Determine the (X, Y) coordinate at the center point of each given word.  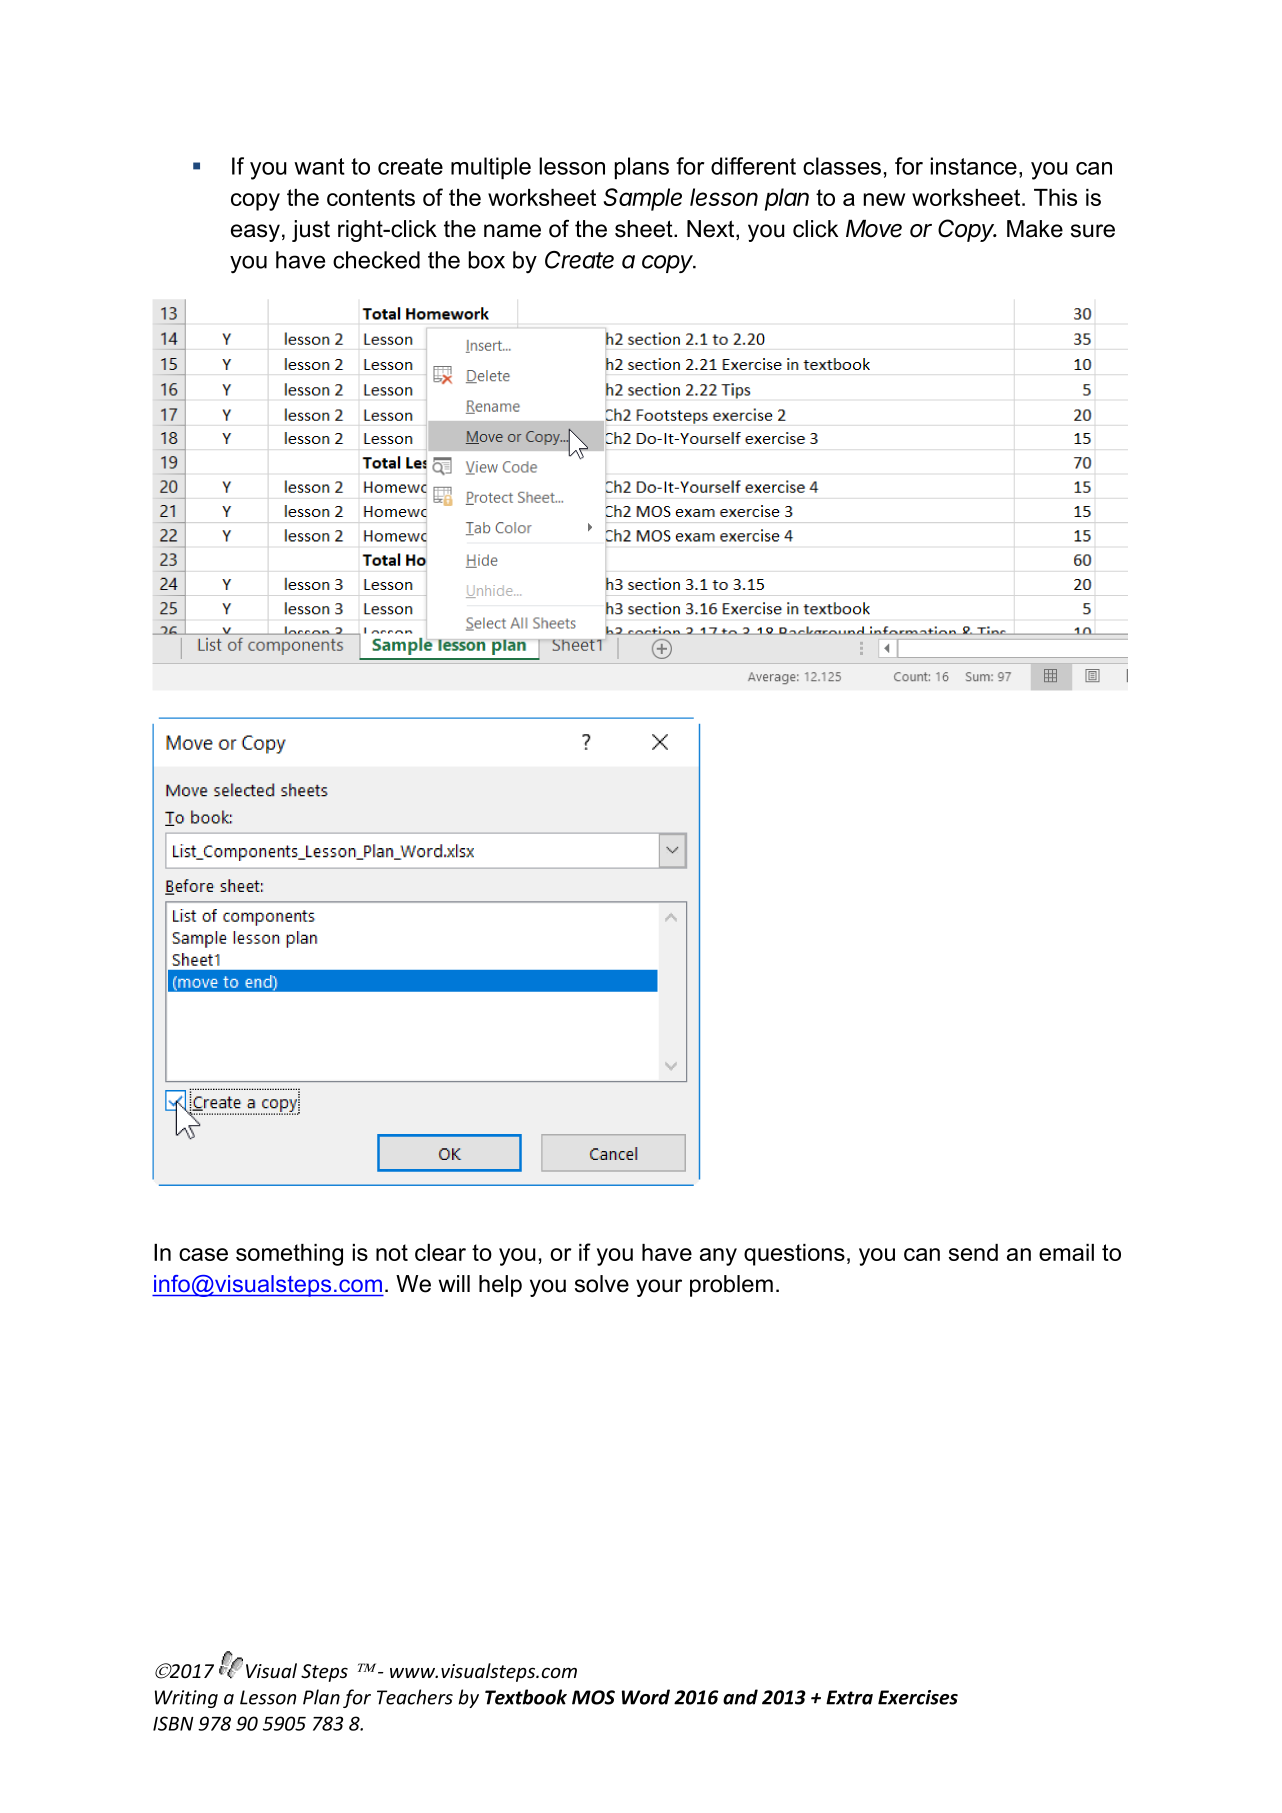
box (486, 260)
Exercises (918, 1697)
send (973, 1252)
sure (1093, 231)
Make (1035, 229)
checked (376, 260)
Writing (186, 1699)
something (289, 1255)
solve (602, 1284)
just (311, 231)
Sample (643, 199)
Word (646, 1697)
